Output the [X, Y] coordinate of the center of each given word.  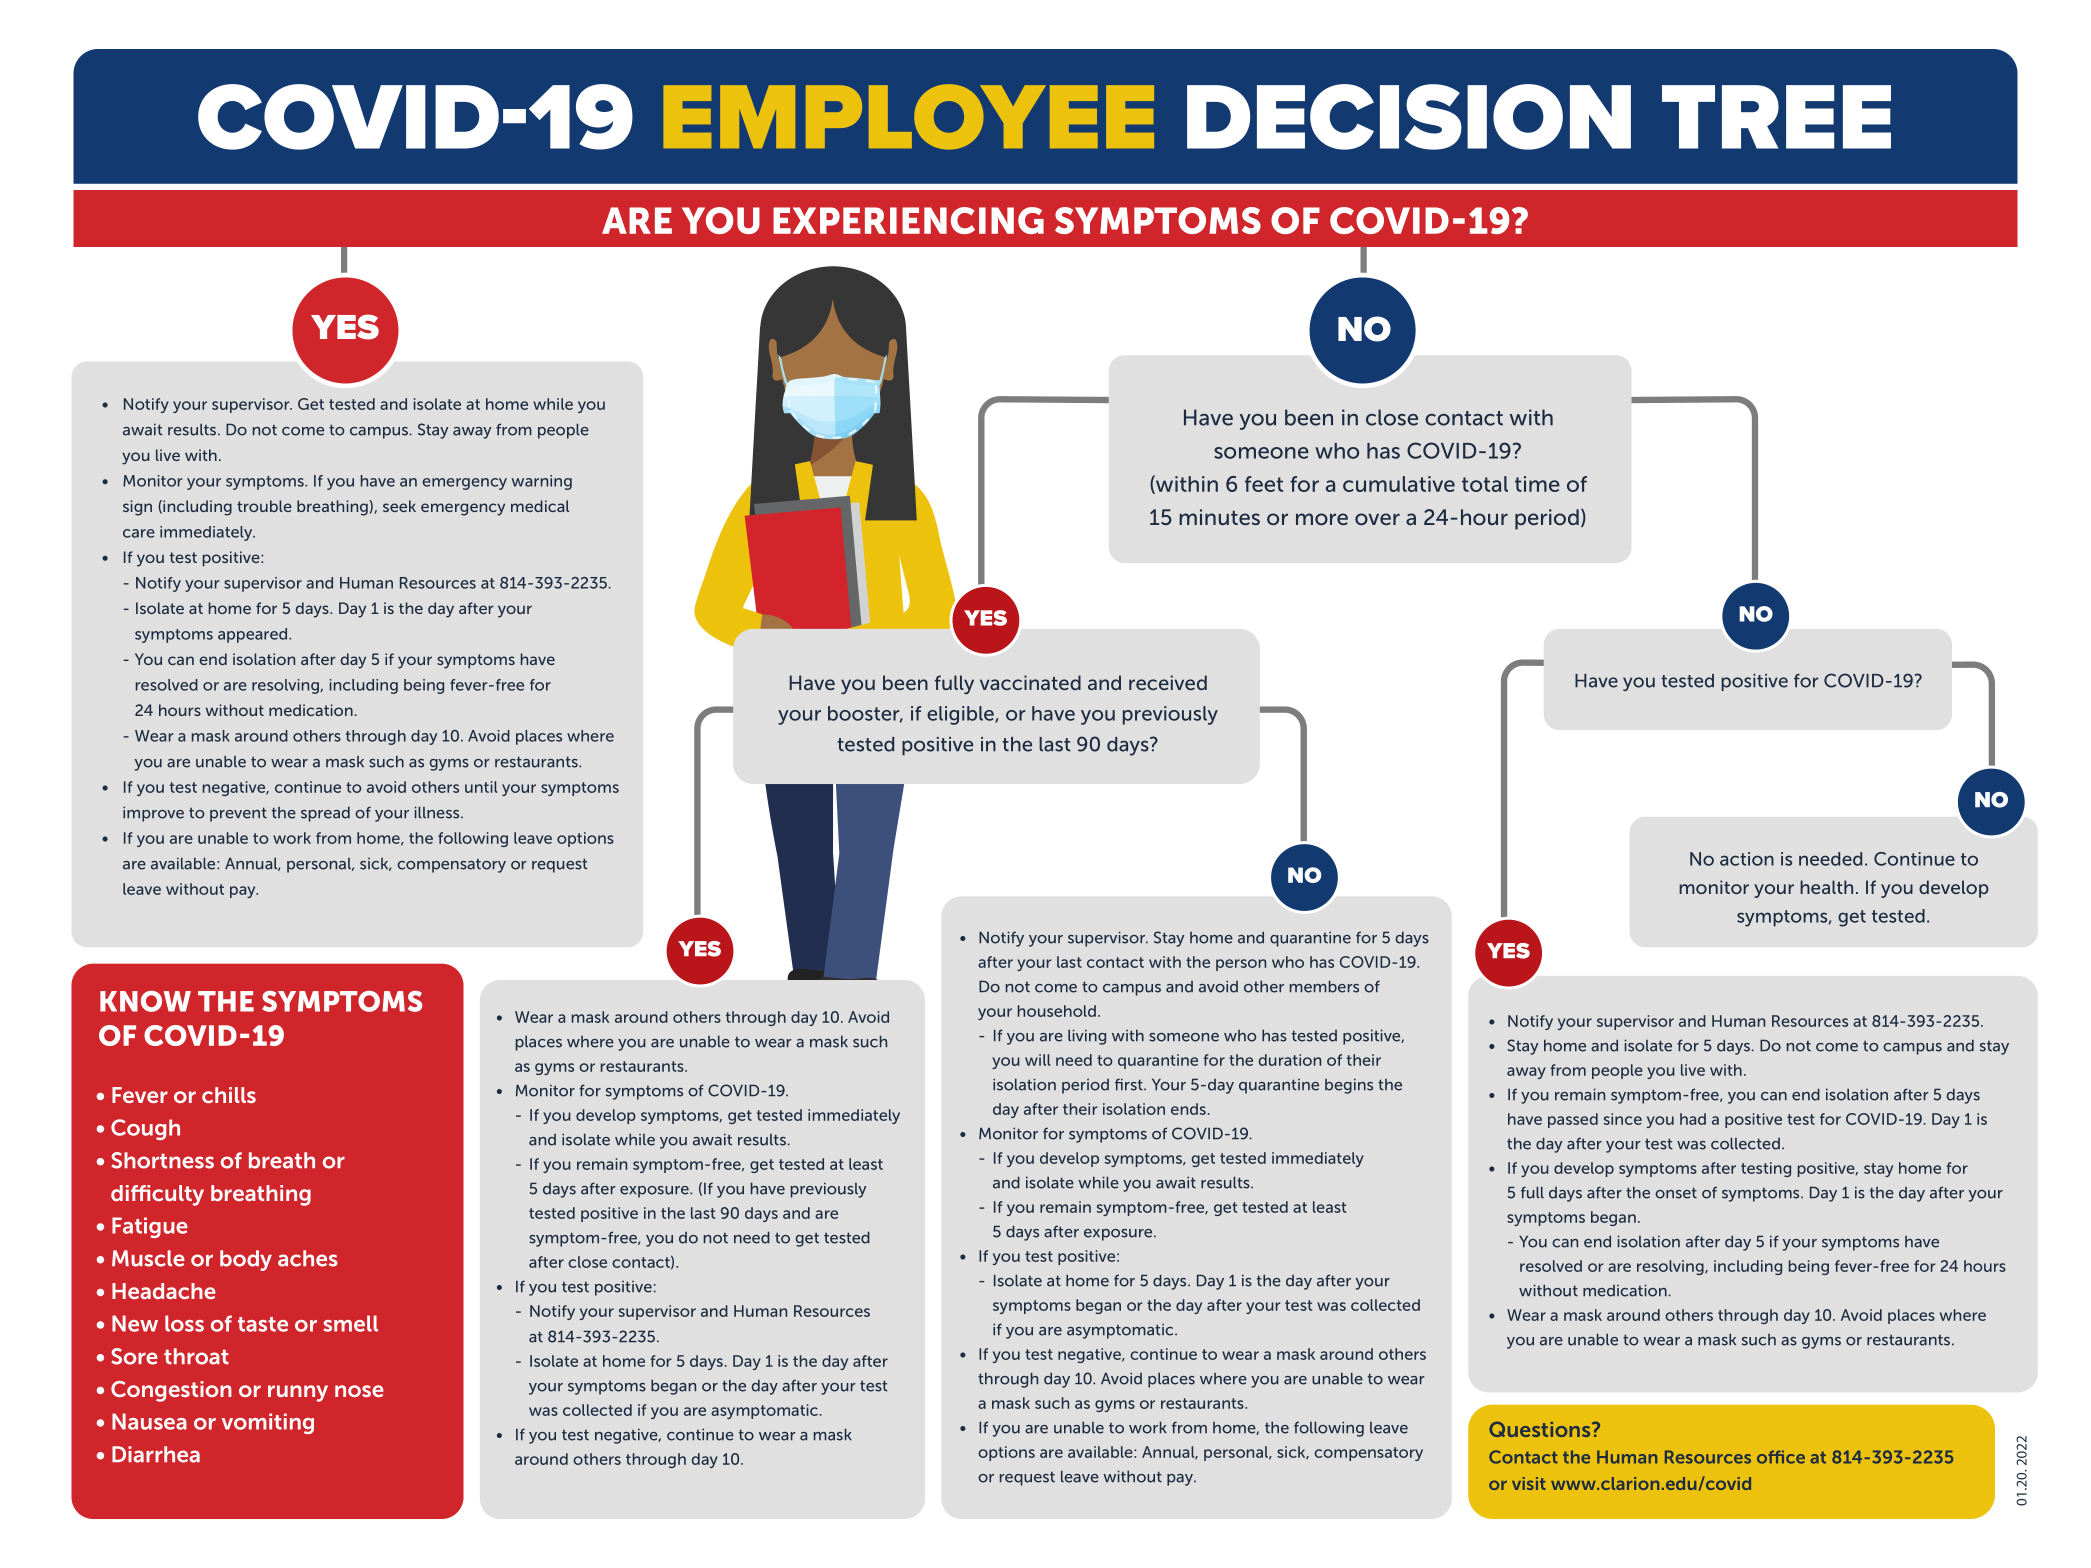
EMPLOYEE [908, 117]
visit [1529, 1483]
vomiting [267, 1423]
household [1057, 1011]
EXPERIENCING [908, 220]
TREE [1776, 117]
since [1623, 1119]
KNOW [145, 1001]
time [1537, 484]
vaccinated [1030, 682]
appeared [254, 635]
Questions [1541, 1429]
